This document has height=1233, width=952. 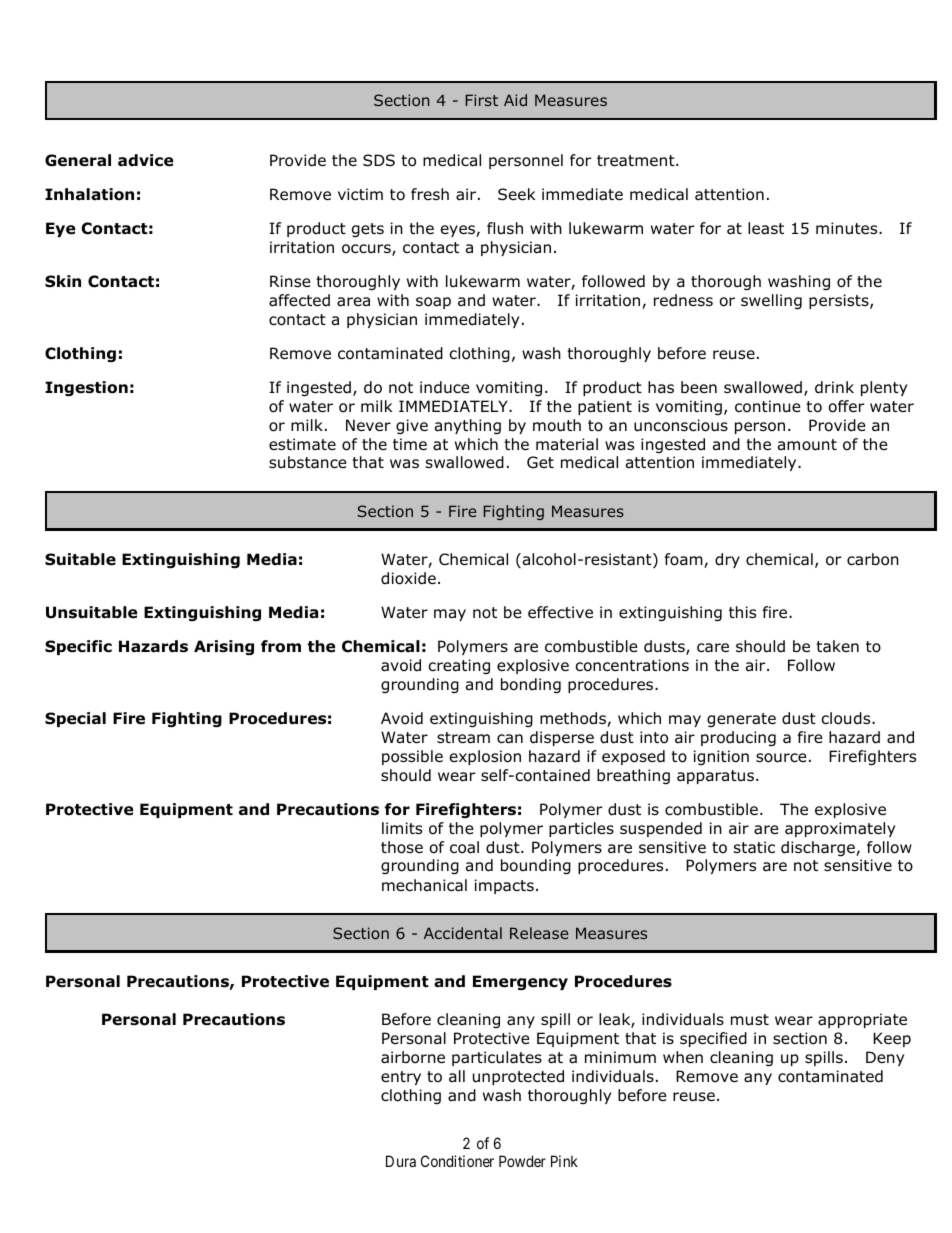 What do you see at coordinates (807, 445) in the document?
I see `amount` at bounding box center [807, 445].
